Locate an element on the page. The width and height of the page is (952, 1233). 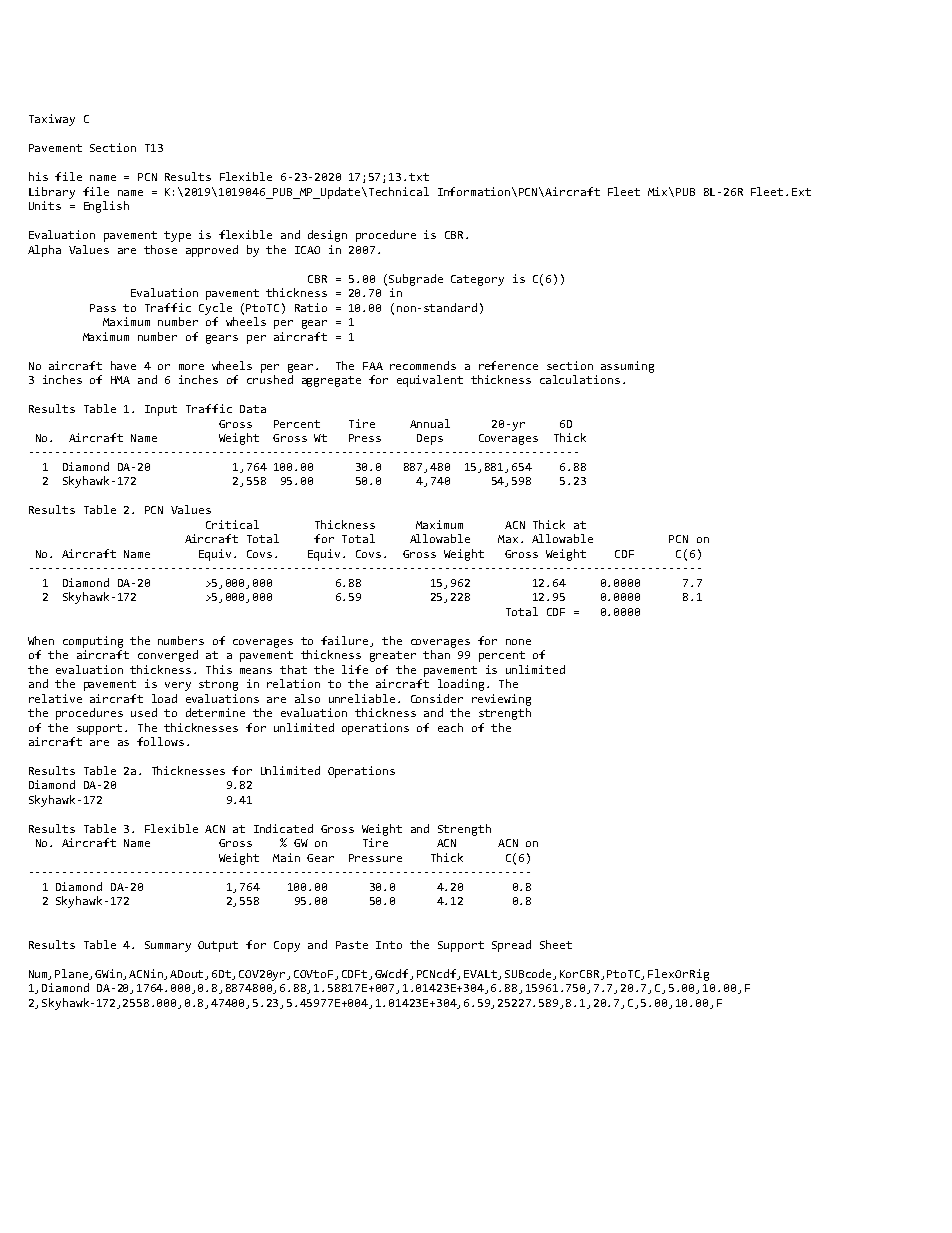
English is located at coordinates (106, 207).
